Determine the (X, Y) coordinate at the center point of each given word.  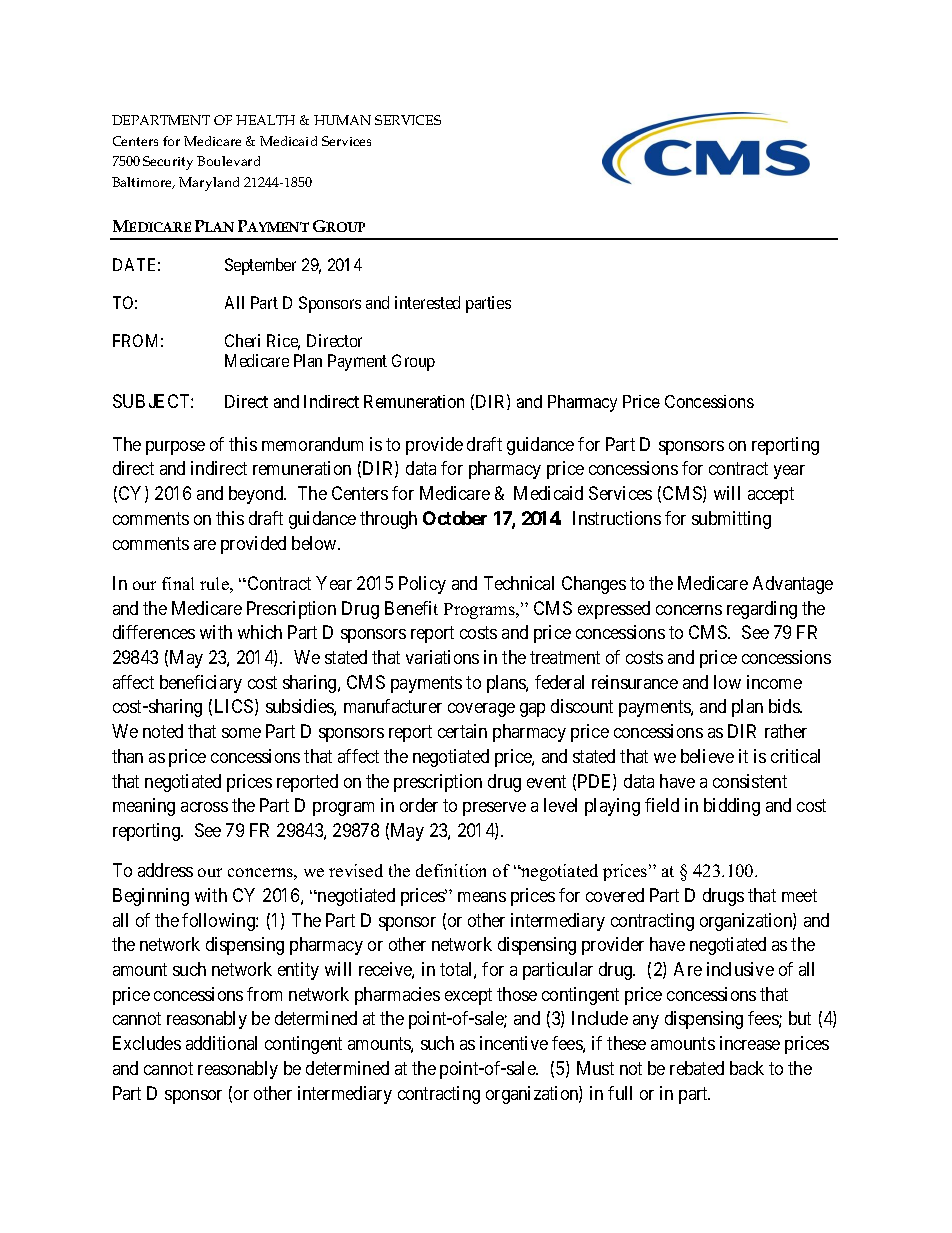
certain (462, 731)
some (241, 733)
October (455, 518)
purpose (175, 448)
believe (707, 756)
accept (771, 495)
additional (221, 1043)
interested (427, 302)
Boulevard (228, 161)
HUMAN (342, 120)
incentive (514, 1043)
